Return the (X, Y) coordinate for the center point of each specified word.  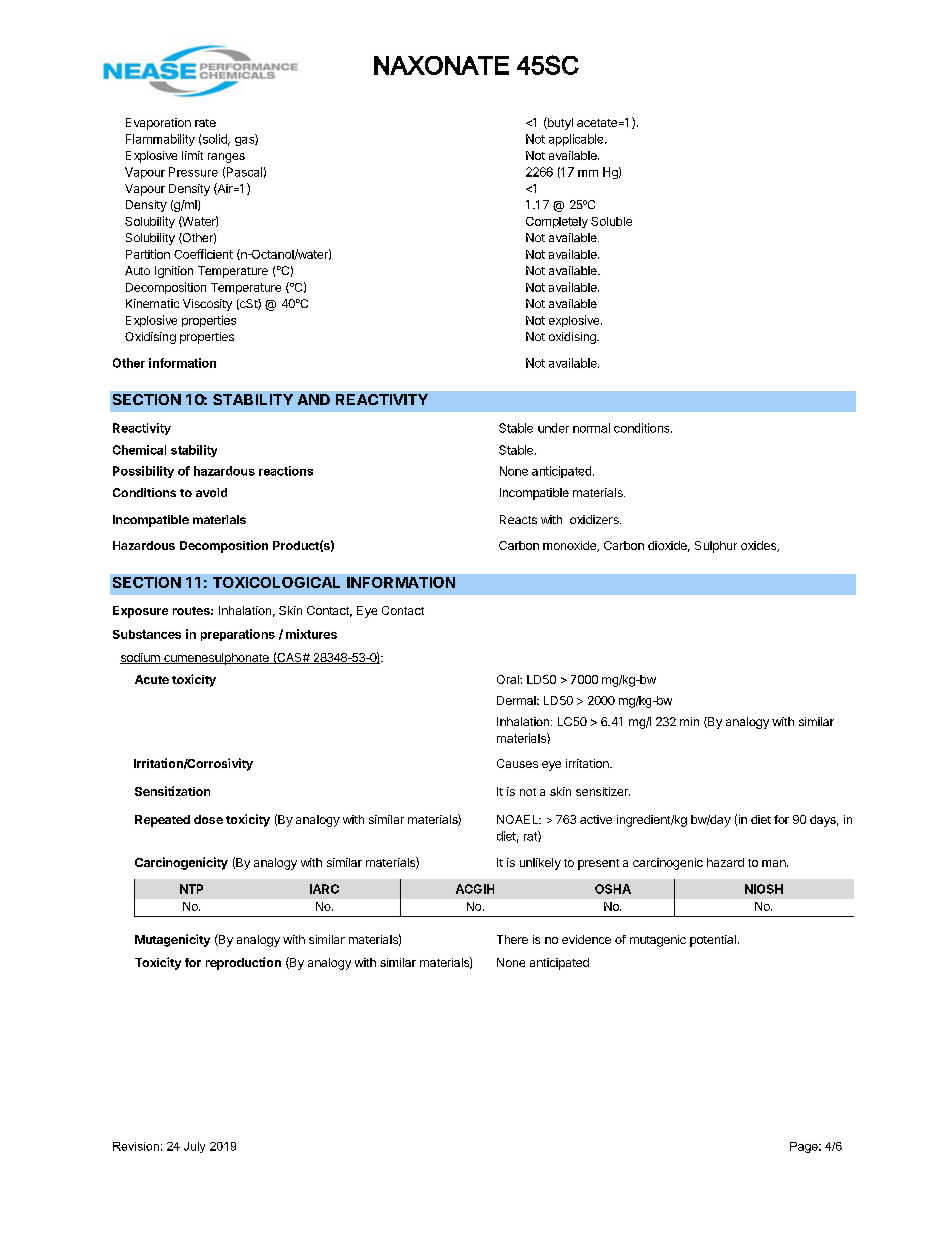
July (194, 1147)
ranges (226, 158)
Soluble (611, 221)
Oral (509, 679)
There (512, 939)
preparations (238, 635)
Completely (557, 222)
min (689, 721)
